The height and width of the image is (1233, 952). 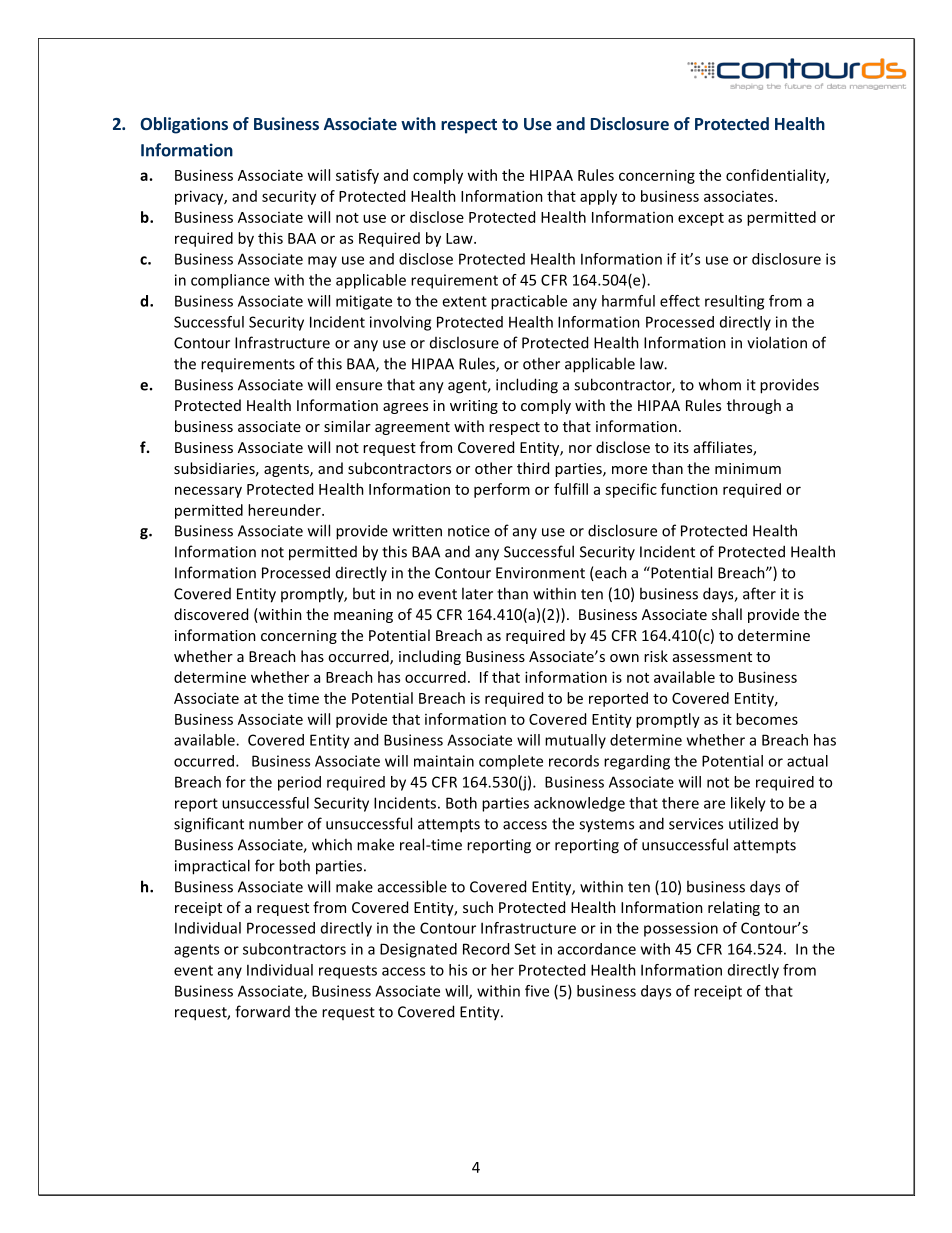 I want to click on after, so click(x=759, y=593).
